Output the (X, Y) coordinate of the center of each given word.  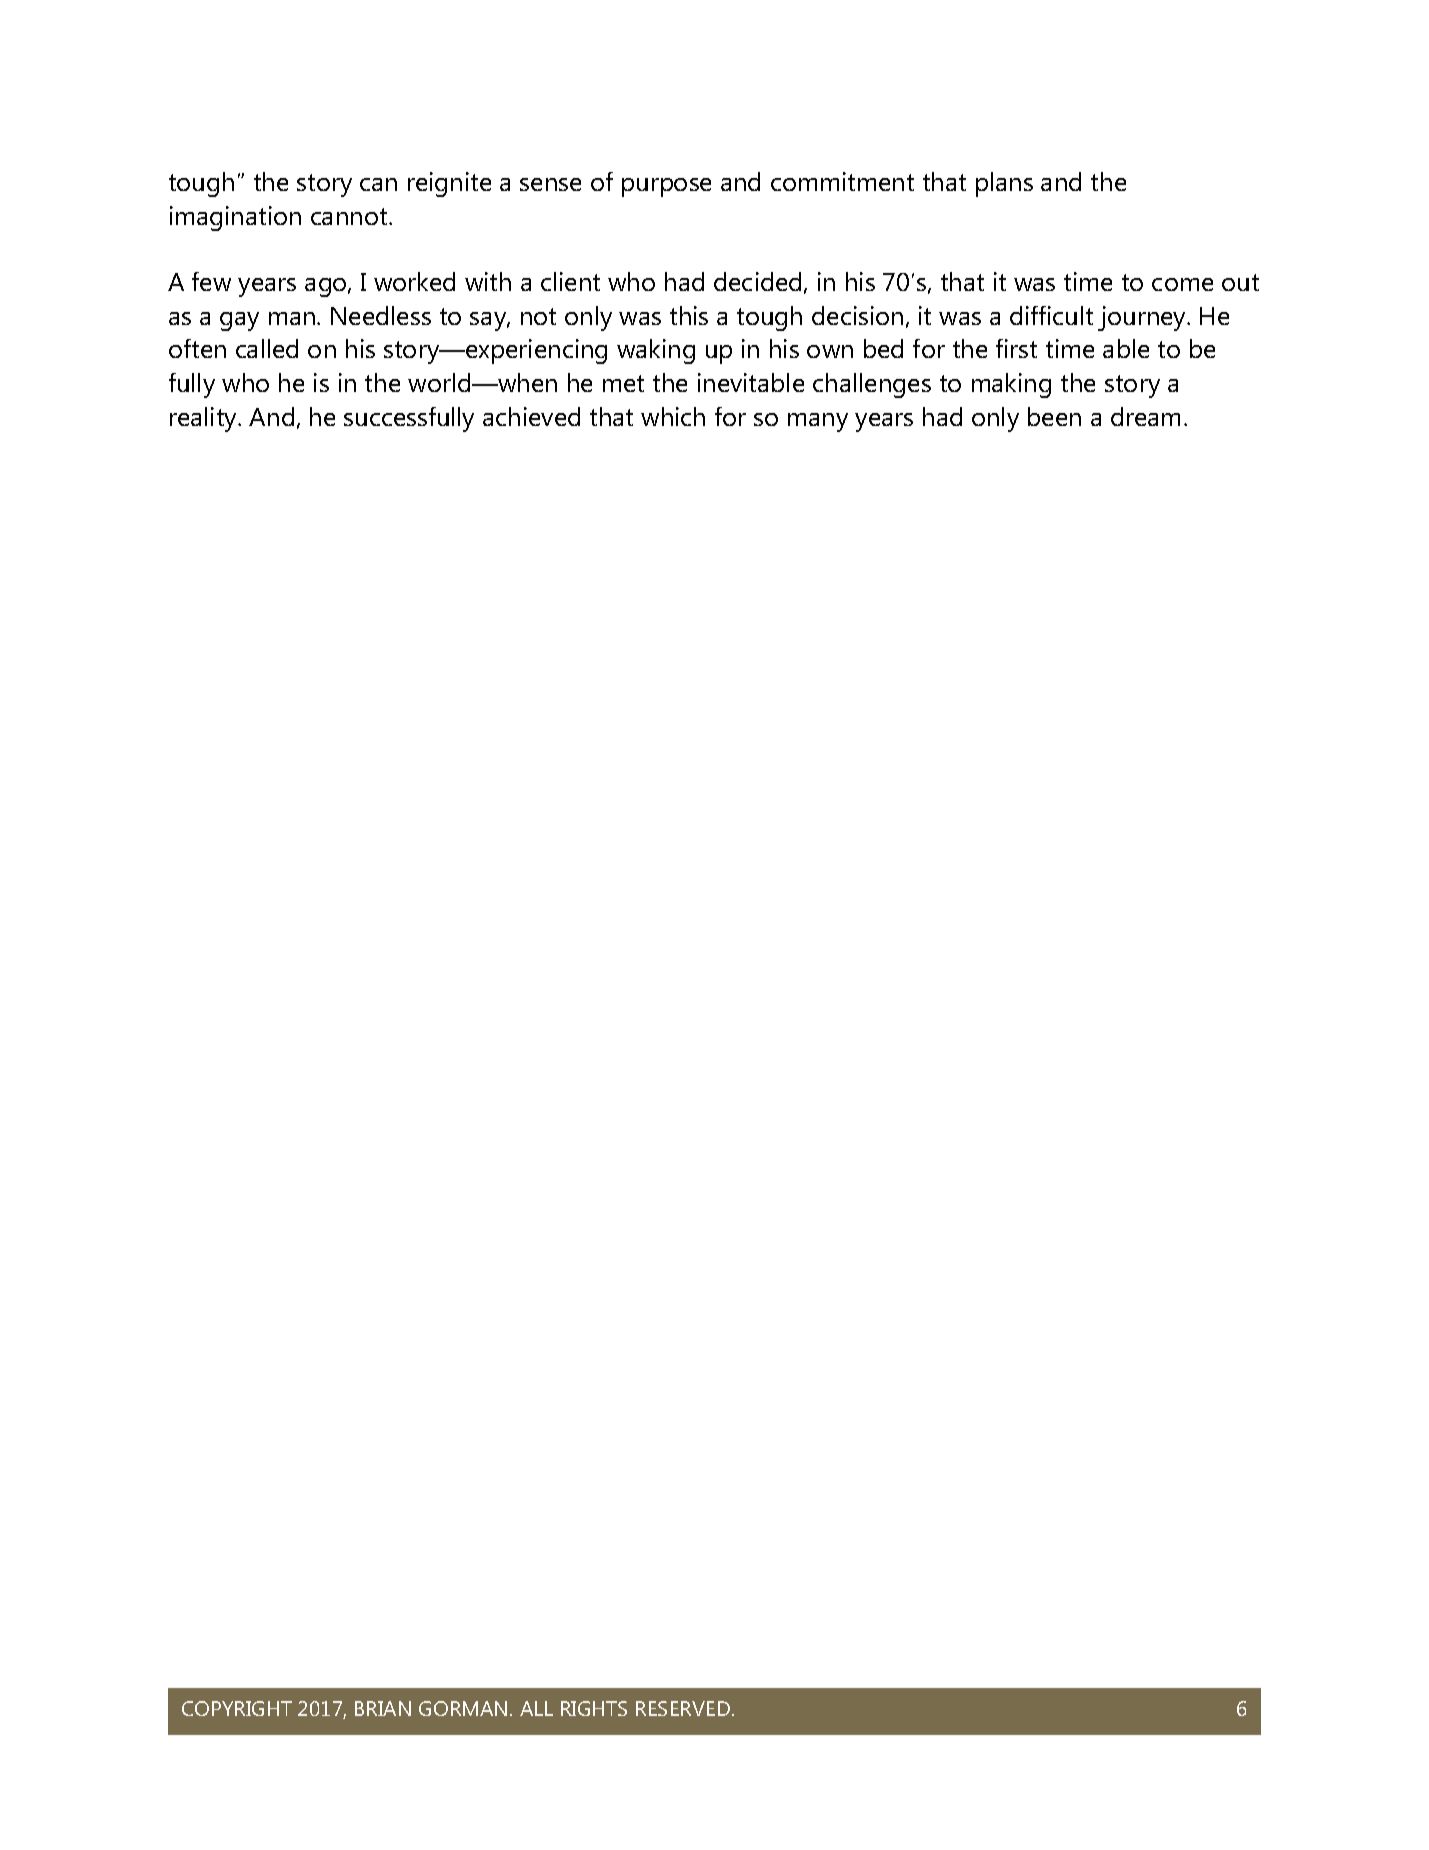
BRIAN (383, 1708)
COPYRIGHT (237, 1708)
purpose (666, 187)
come (1182, 284)
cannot (350, 216)
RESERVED (683, 1708)
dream (1145, 416)
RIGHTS (594, 1708)
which (673, 416)
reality (205, 419)
